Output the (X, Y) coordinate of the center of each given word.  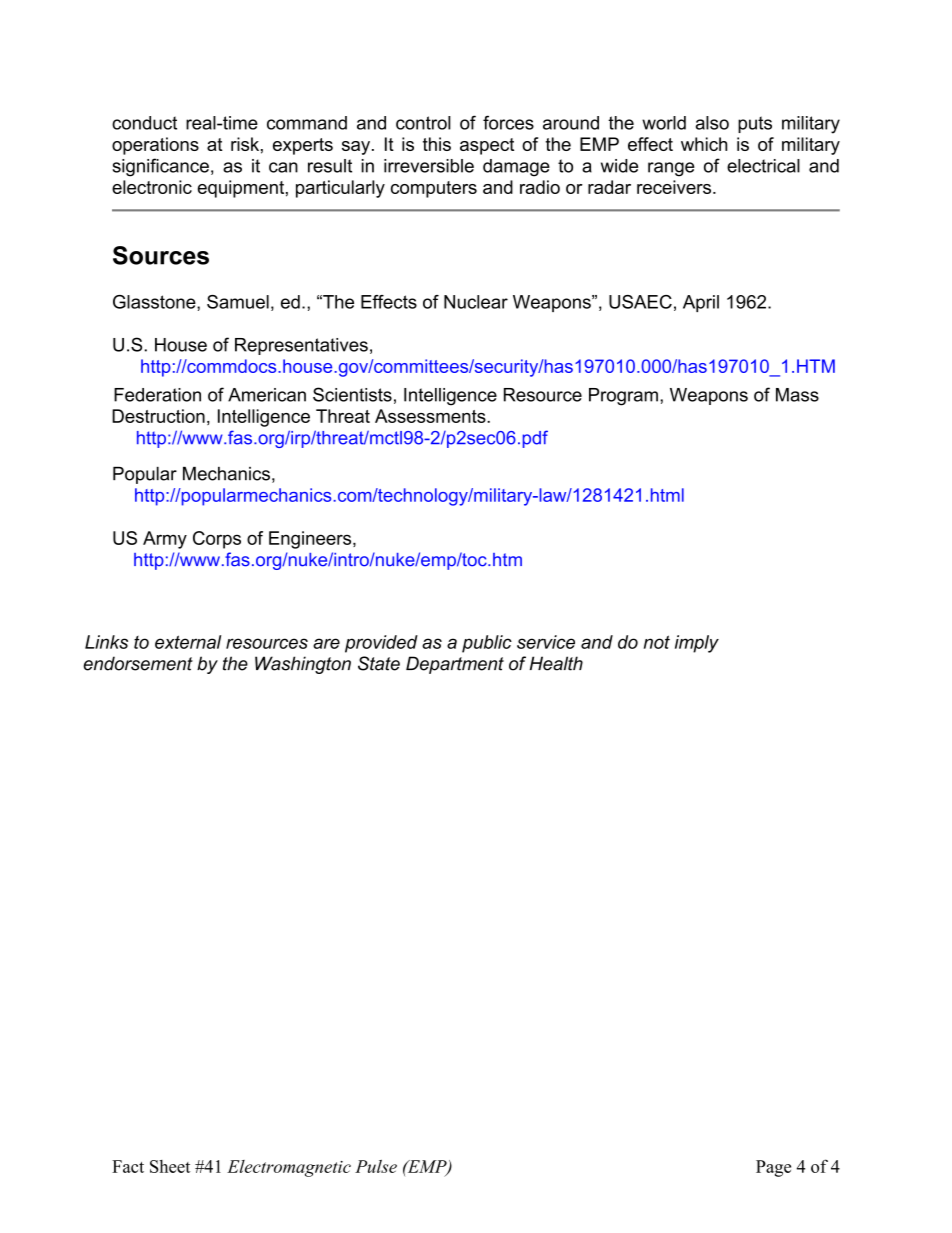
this (437, 144)
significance (160, 167)
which (704, 144)
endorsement (138, 663)
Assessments (431, 416)
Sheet (170, 1166)
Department (455, 665)
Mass (797, 395)
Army (165, 540)
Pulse (376, 1166)
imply (697, 644)
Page (773, 1168)
